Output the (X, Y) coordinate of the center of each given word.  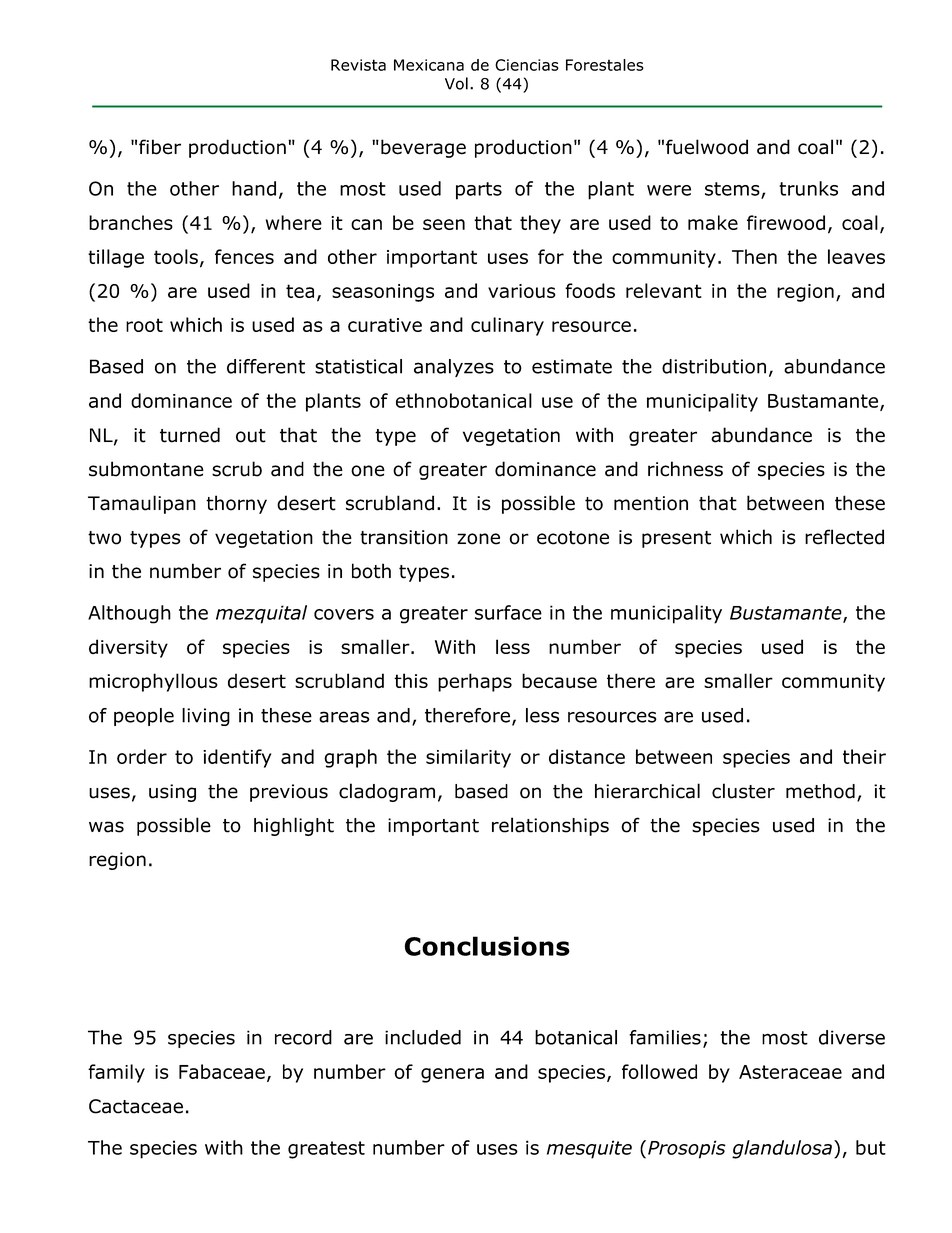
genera (452, 1075)
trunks (808, 188)
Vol (456, 83)
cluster (743, 791)
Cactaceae (136, 1106)
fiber (160, 147)
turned (190, 435)
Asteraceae (790, 1072)
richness (685, 469)
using (172, 793)
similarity (468, 758)
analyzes (454, 368)
